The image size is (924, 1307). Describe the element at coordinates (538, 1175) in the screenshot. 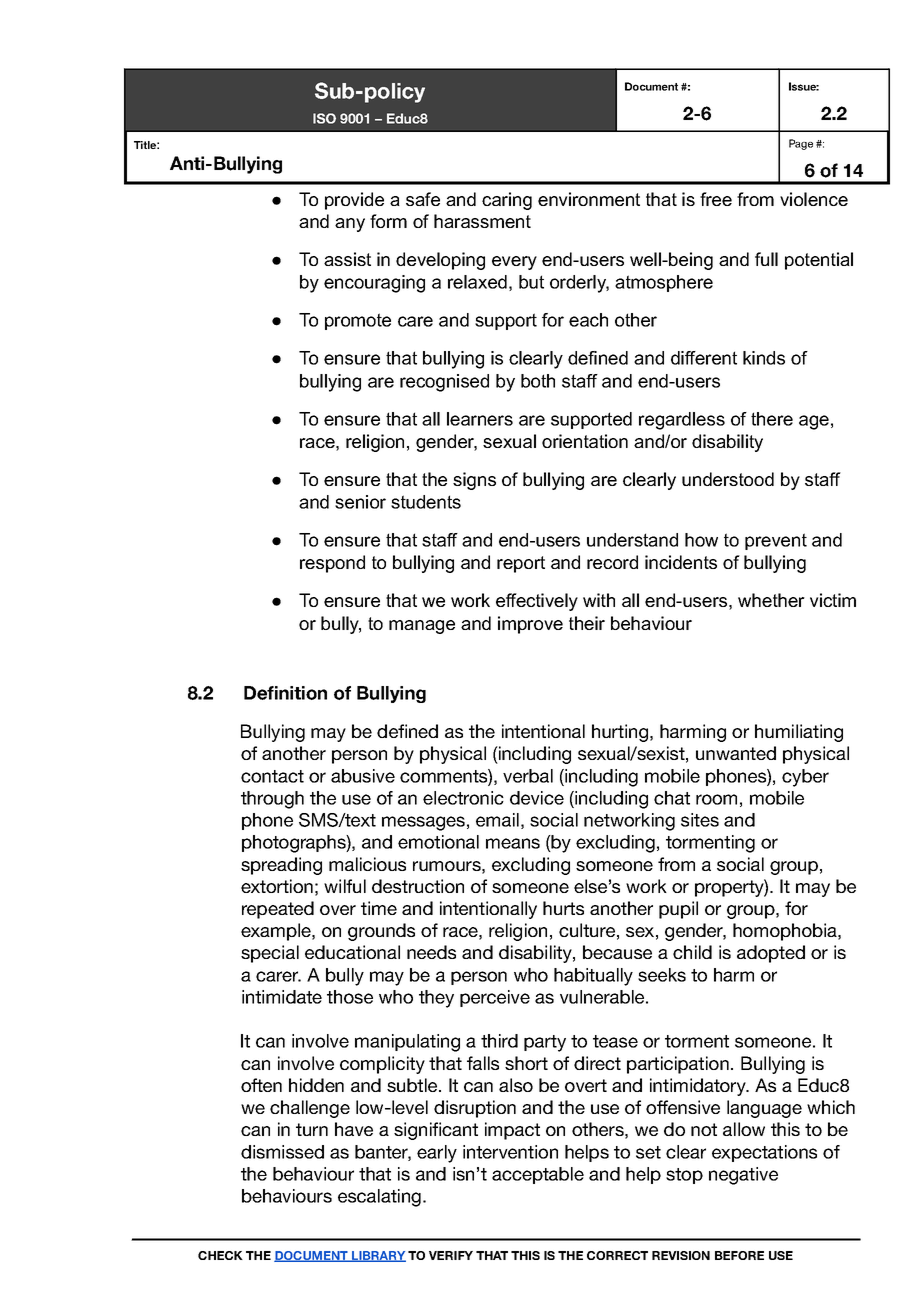

I see `acceptable` at that location.
